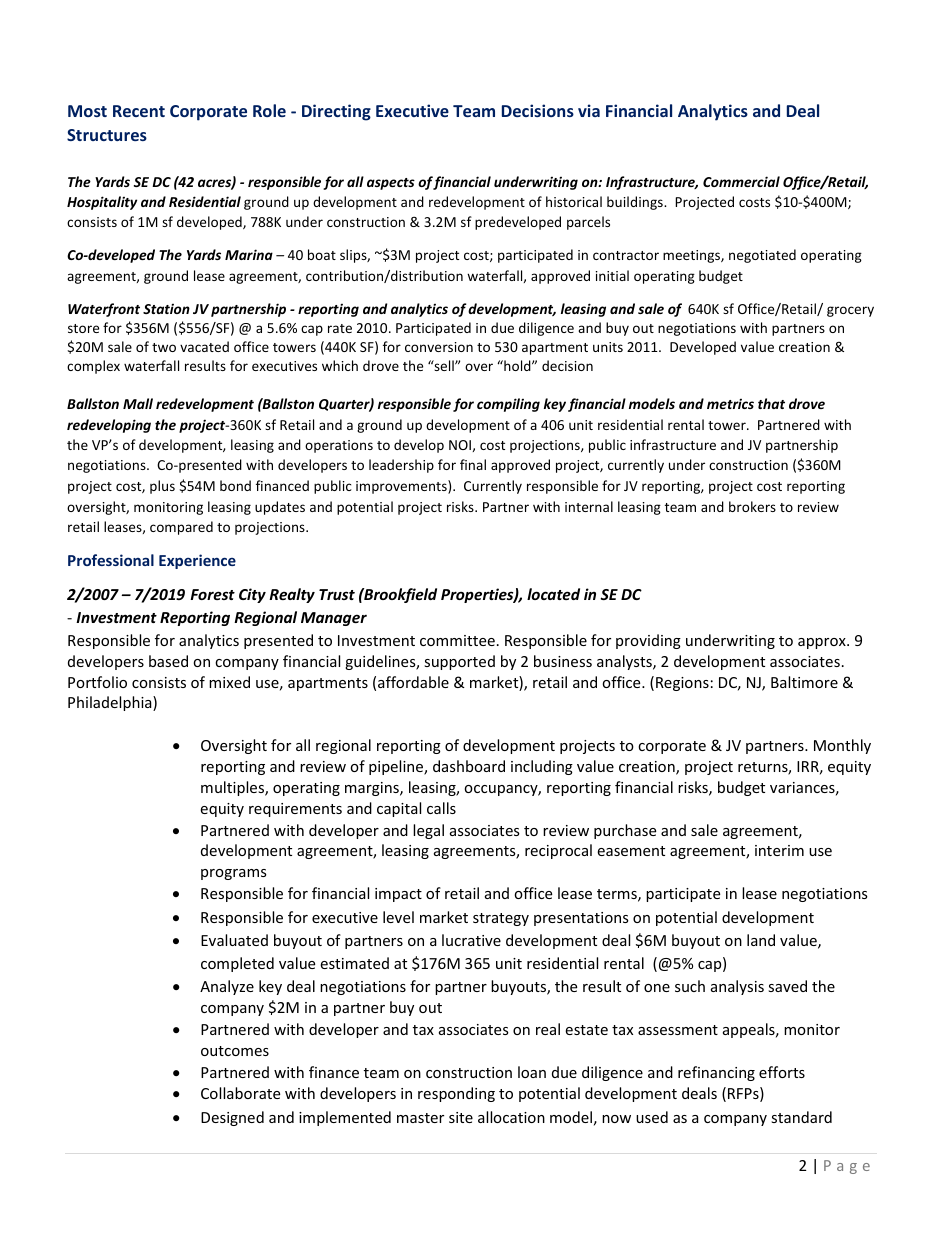 The height and width of the screenshot is (1233, 952). I want to click on compared, so click(181, 528).
